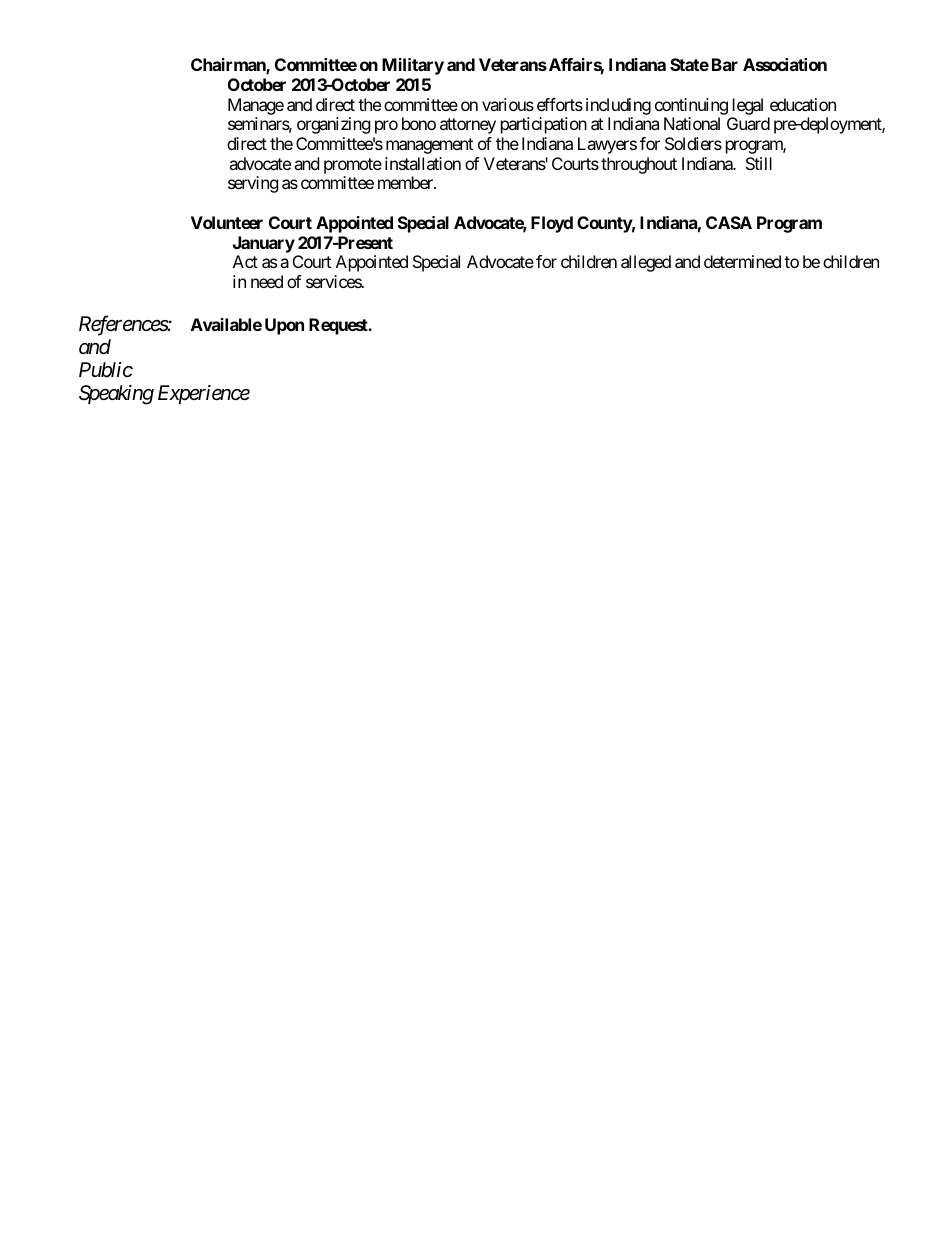 The height and width of the screenshot is (1233, 952). I want to click on Volunteer, so click(227, 222).
